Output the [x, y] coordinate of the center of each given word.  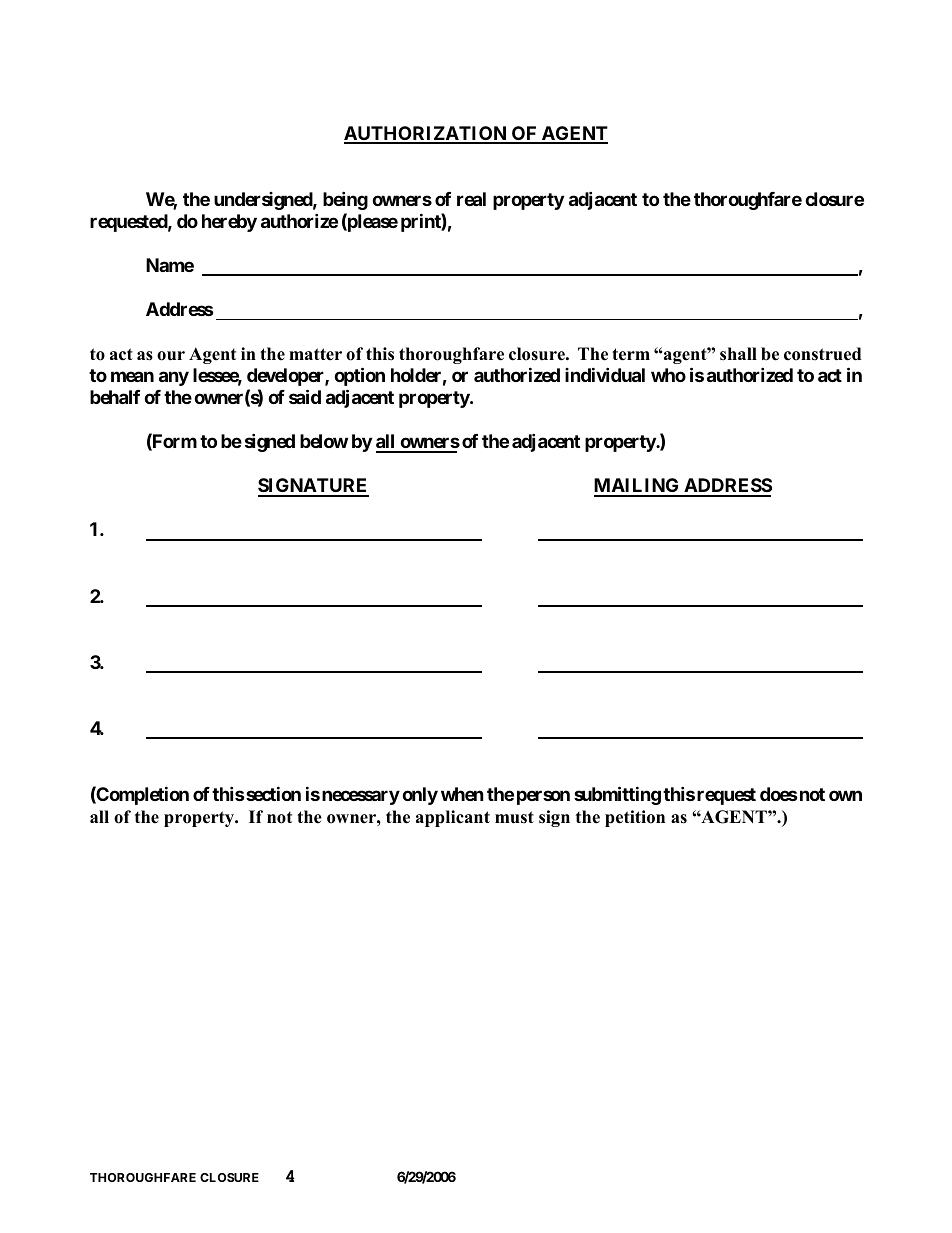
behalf [115, 397]
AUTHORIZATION [426, 134]
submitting [617, 795]
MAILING [638, 487]
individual [605, 374]
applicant [453, 818]
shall [738, 354]
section [272, 793]
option [359, 376]
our [171, 356]
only [420, 796]
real [471, 199]
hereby [229, 223]
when [462, 794]
